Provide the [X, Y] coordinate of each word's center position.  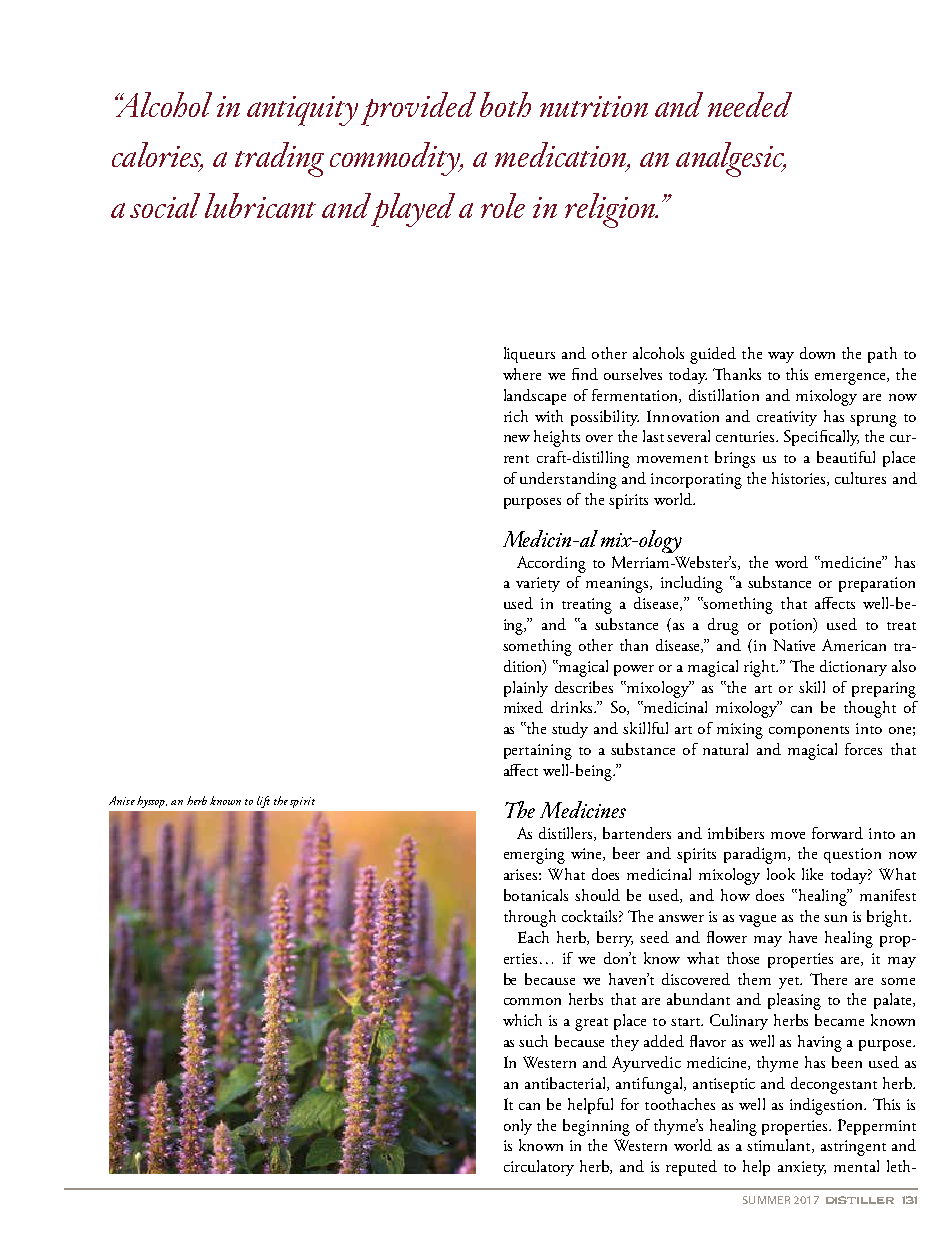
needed [750, 104]
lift [263, 802]
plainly [526, 689]
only [518, 1127]
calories [157, 156]
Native [794, 645]
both [505, 104]
